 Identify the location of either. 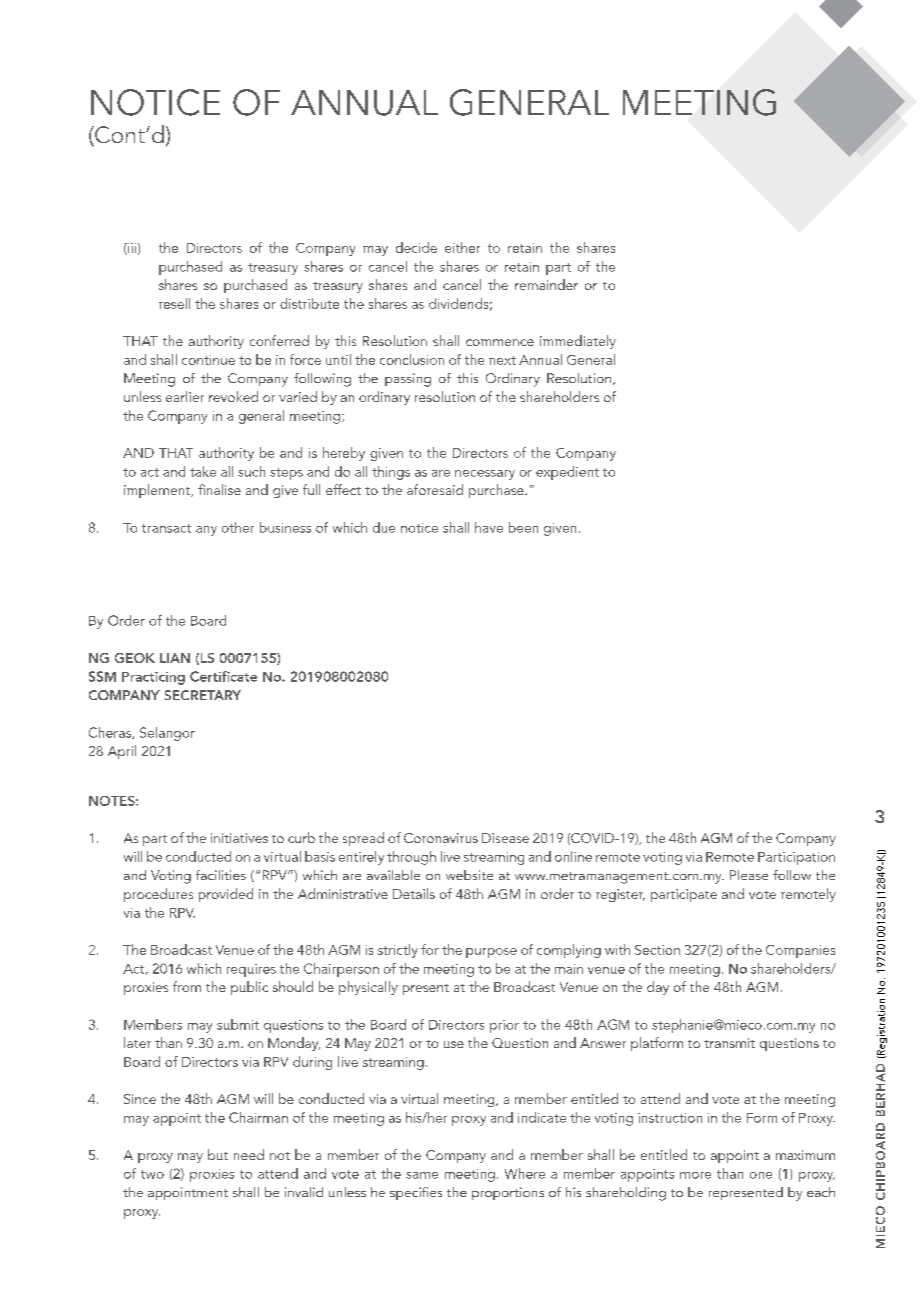
(462, 247).
